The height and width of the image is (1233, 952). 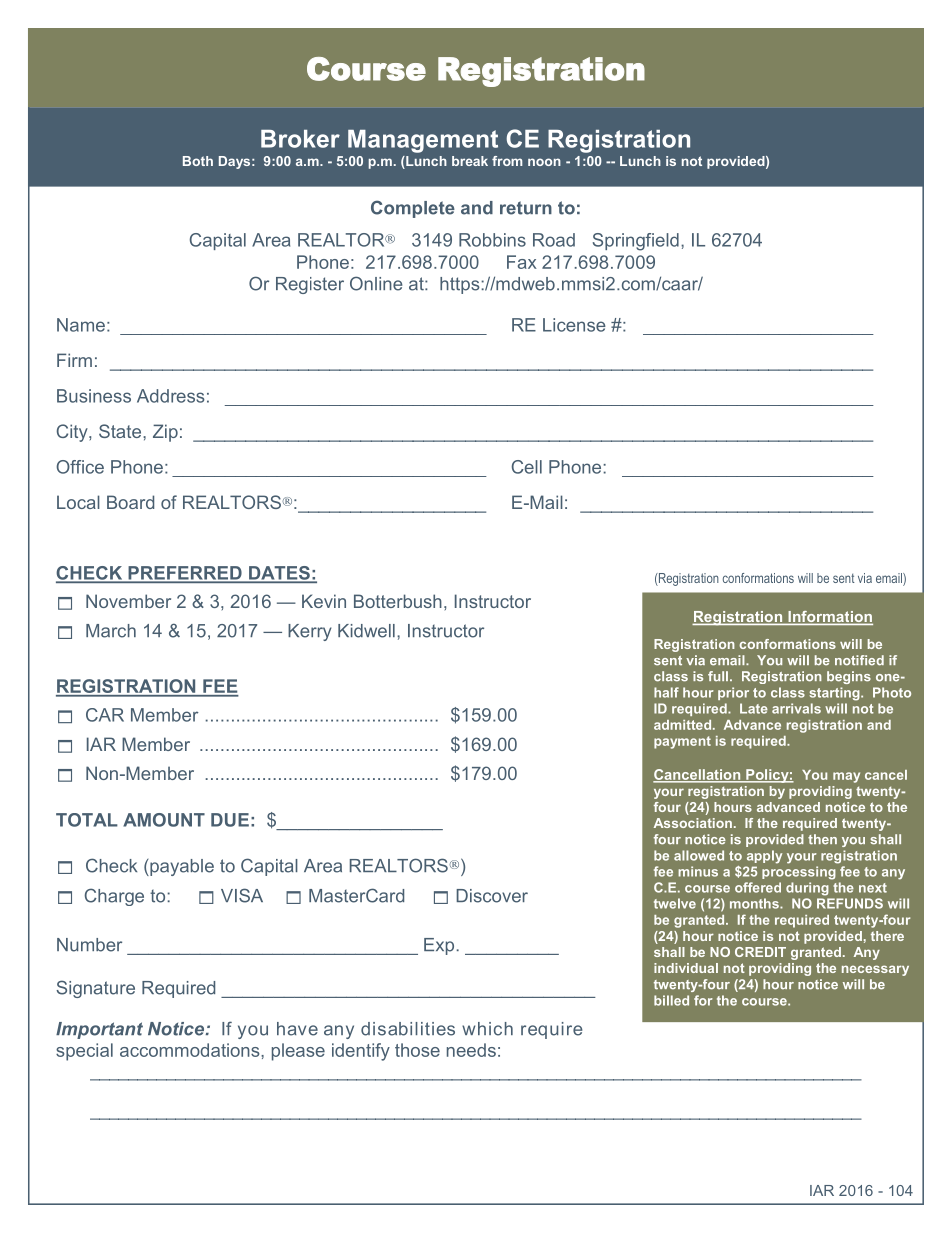 What do you see at coordinates (164, 820) in the image?
I see `AMOUNT` at bounding box center [164, 820].
